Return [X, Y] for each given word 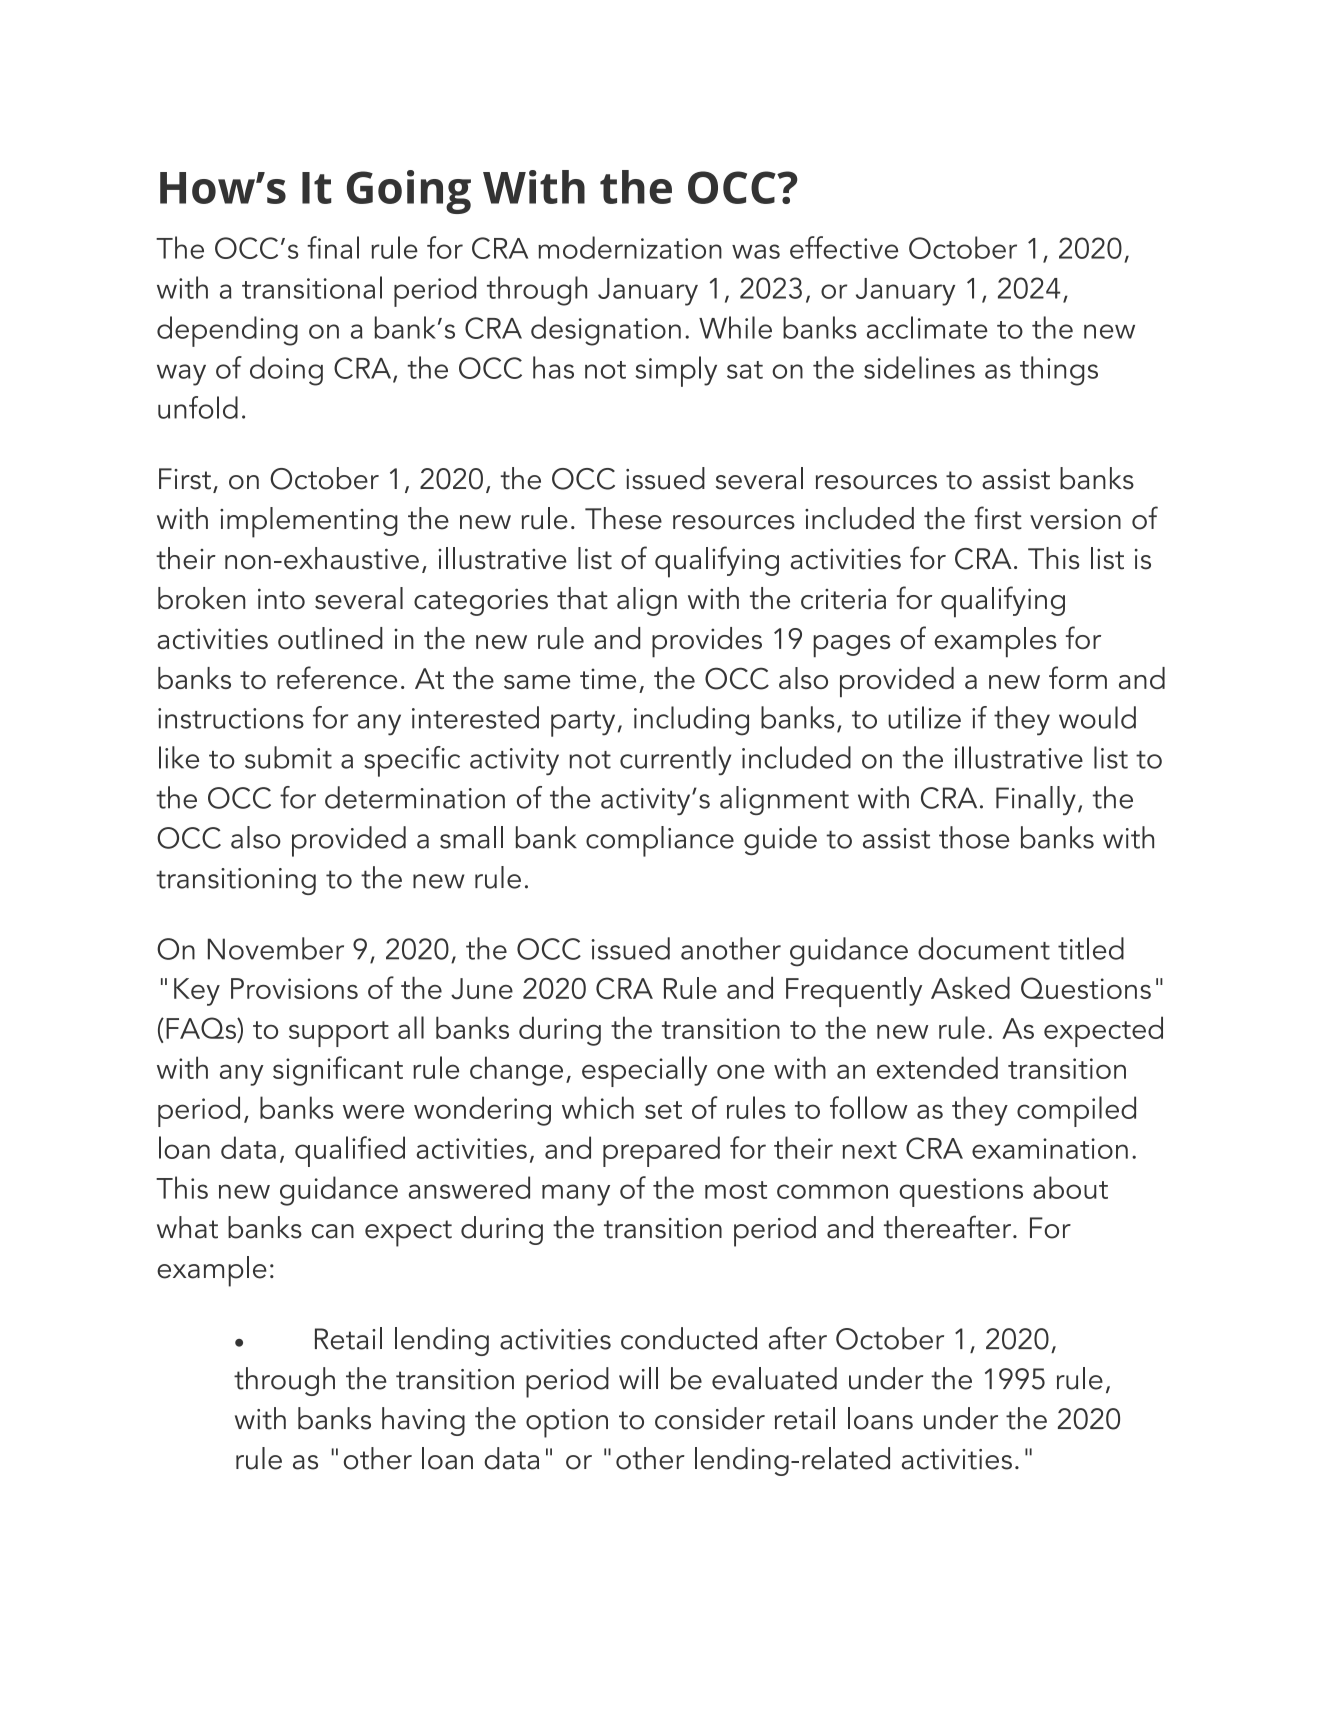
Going [409, 192]
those [974, 837]
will [638, 1378]
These [623, 518]
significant [338, 1071]
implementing [309, 522]
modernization [630, 247]
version [1075, 519]
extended [937, 1067]
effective [844, 247]
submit [288, 757]
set [663, 1110]
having [423, 1421]
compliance [660, 841]
